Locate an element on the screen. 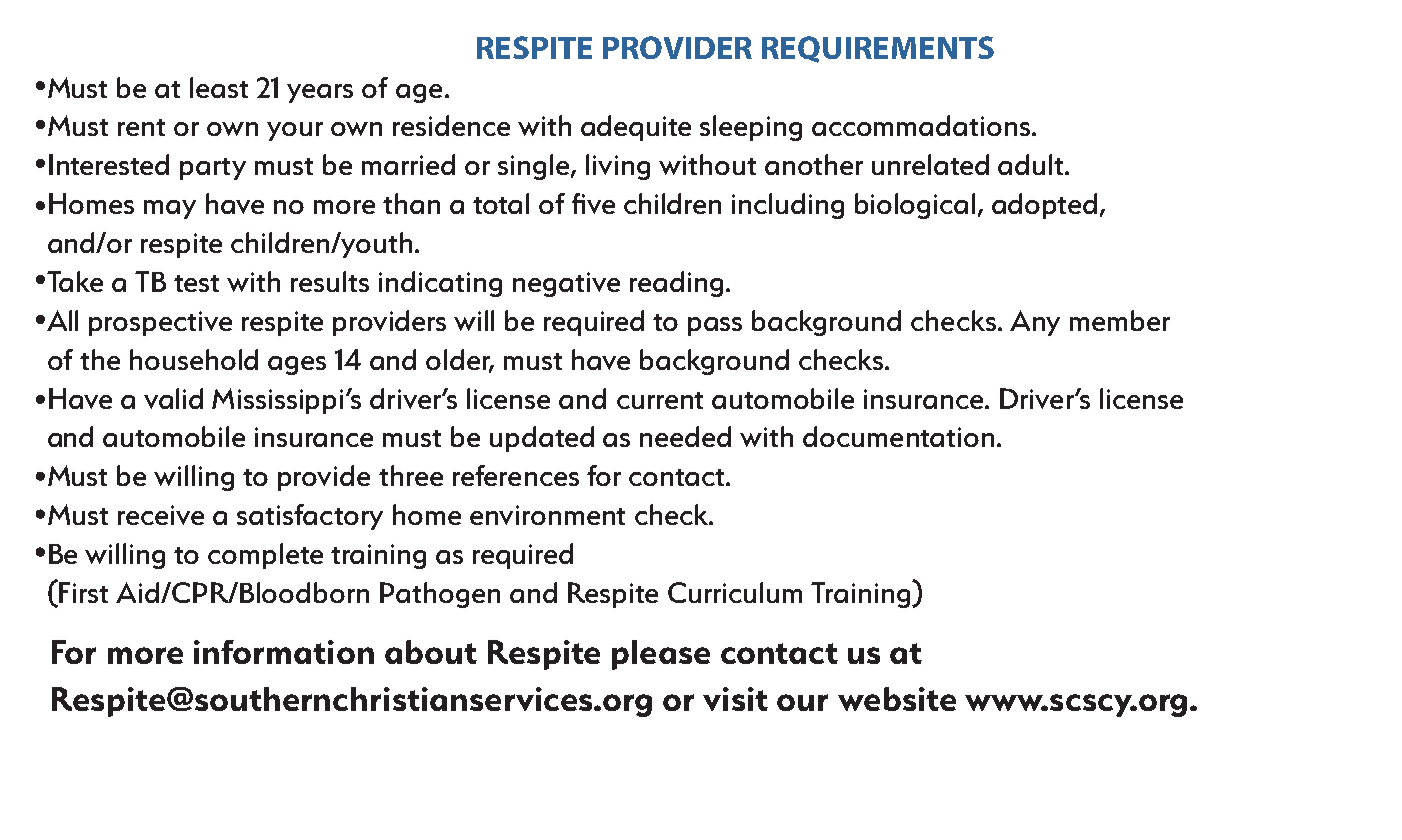  information is located at coordinates (284, 652).
